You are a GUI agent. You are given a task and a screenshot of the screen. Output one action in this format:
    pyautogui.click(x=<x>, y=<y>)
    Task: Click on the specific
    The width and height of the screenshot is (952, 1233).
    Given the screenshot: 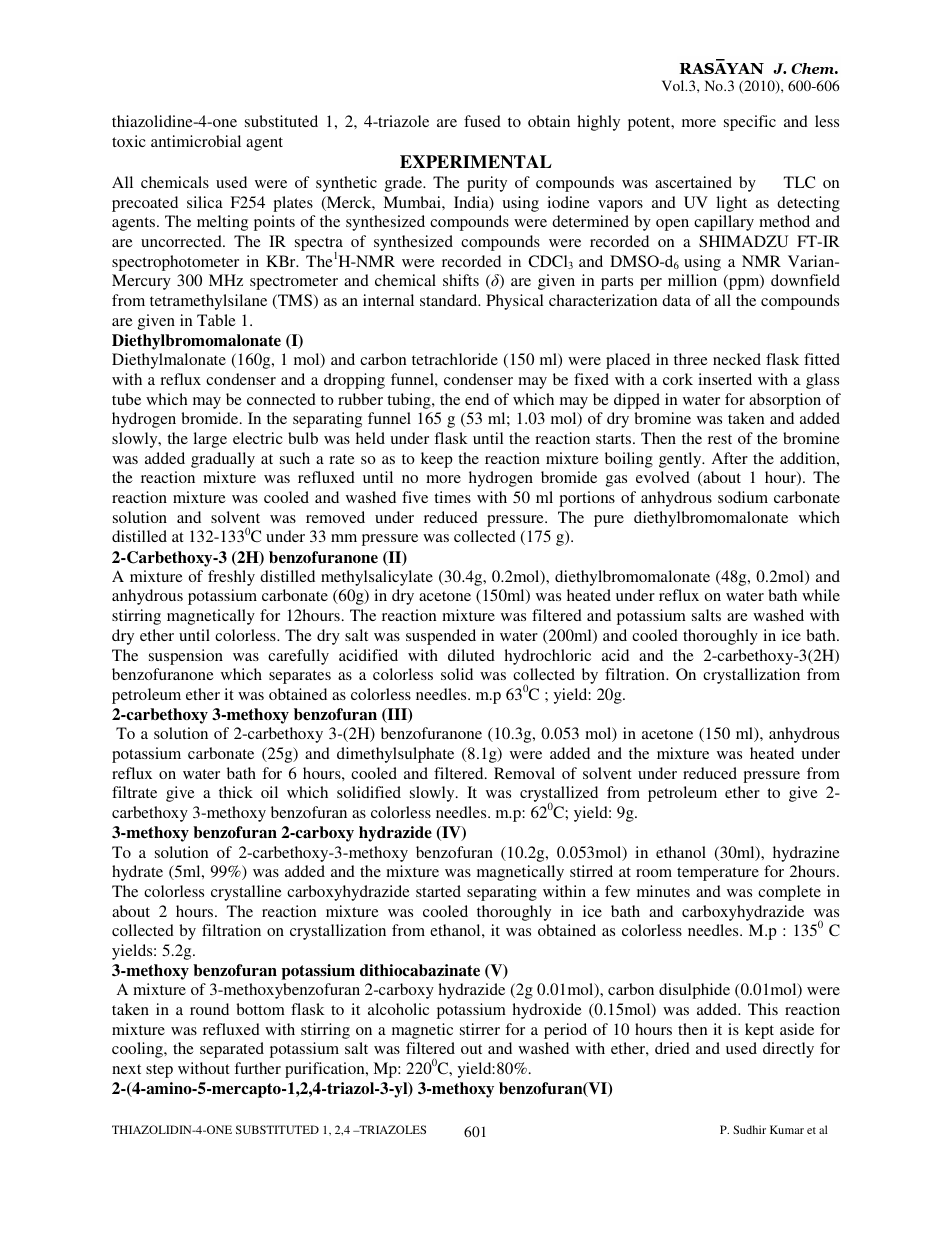 What is the action you would take?
    pyautogui.click(x=750, y=123)
